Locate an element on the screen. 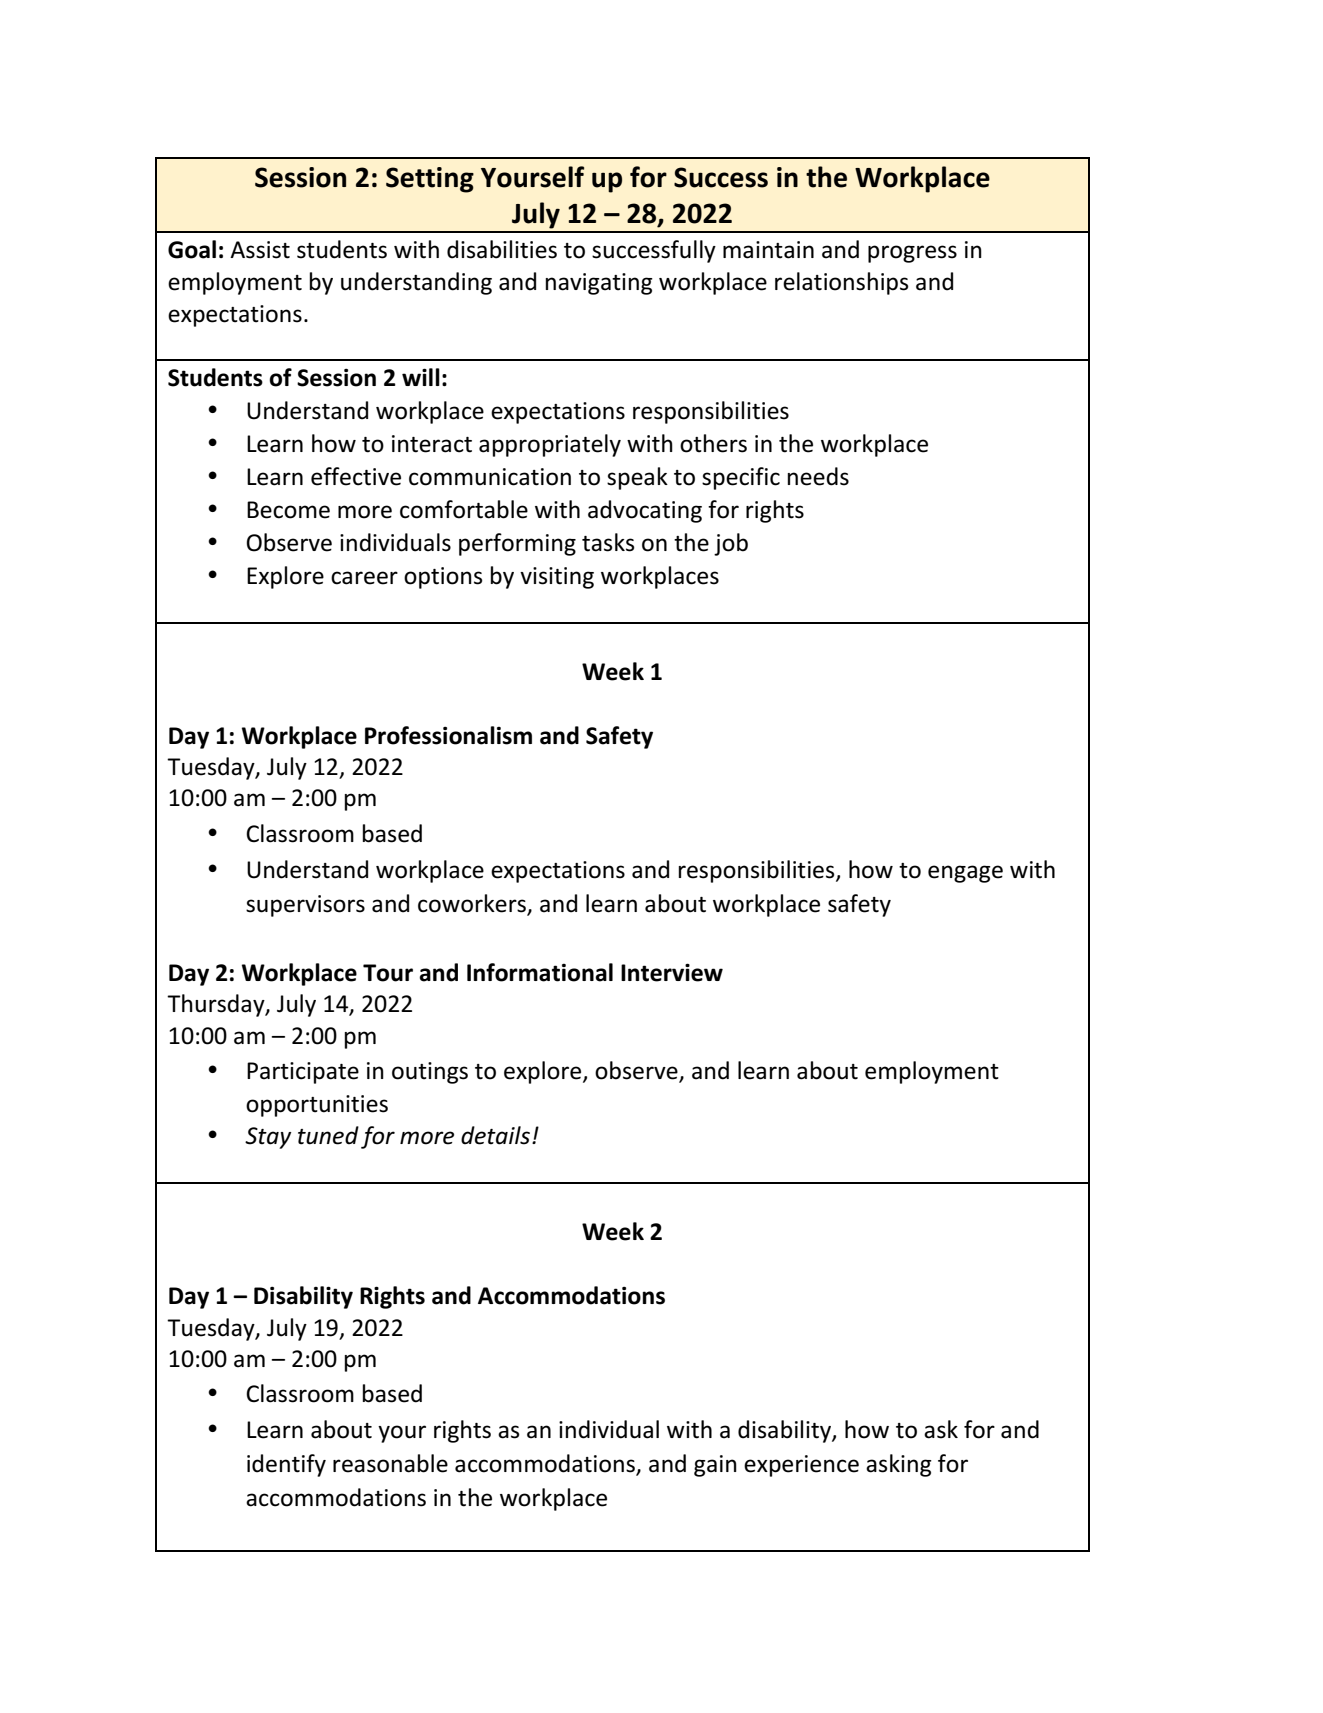  Interview is located at coordinates (672, 972).
